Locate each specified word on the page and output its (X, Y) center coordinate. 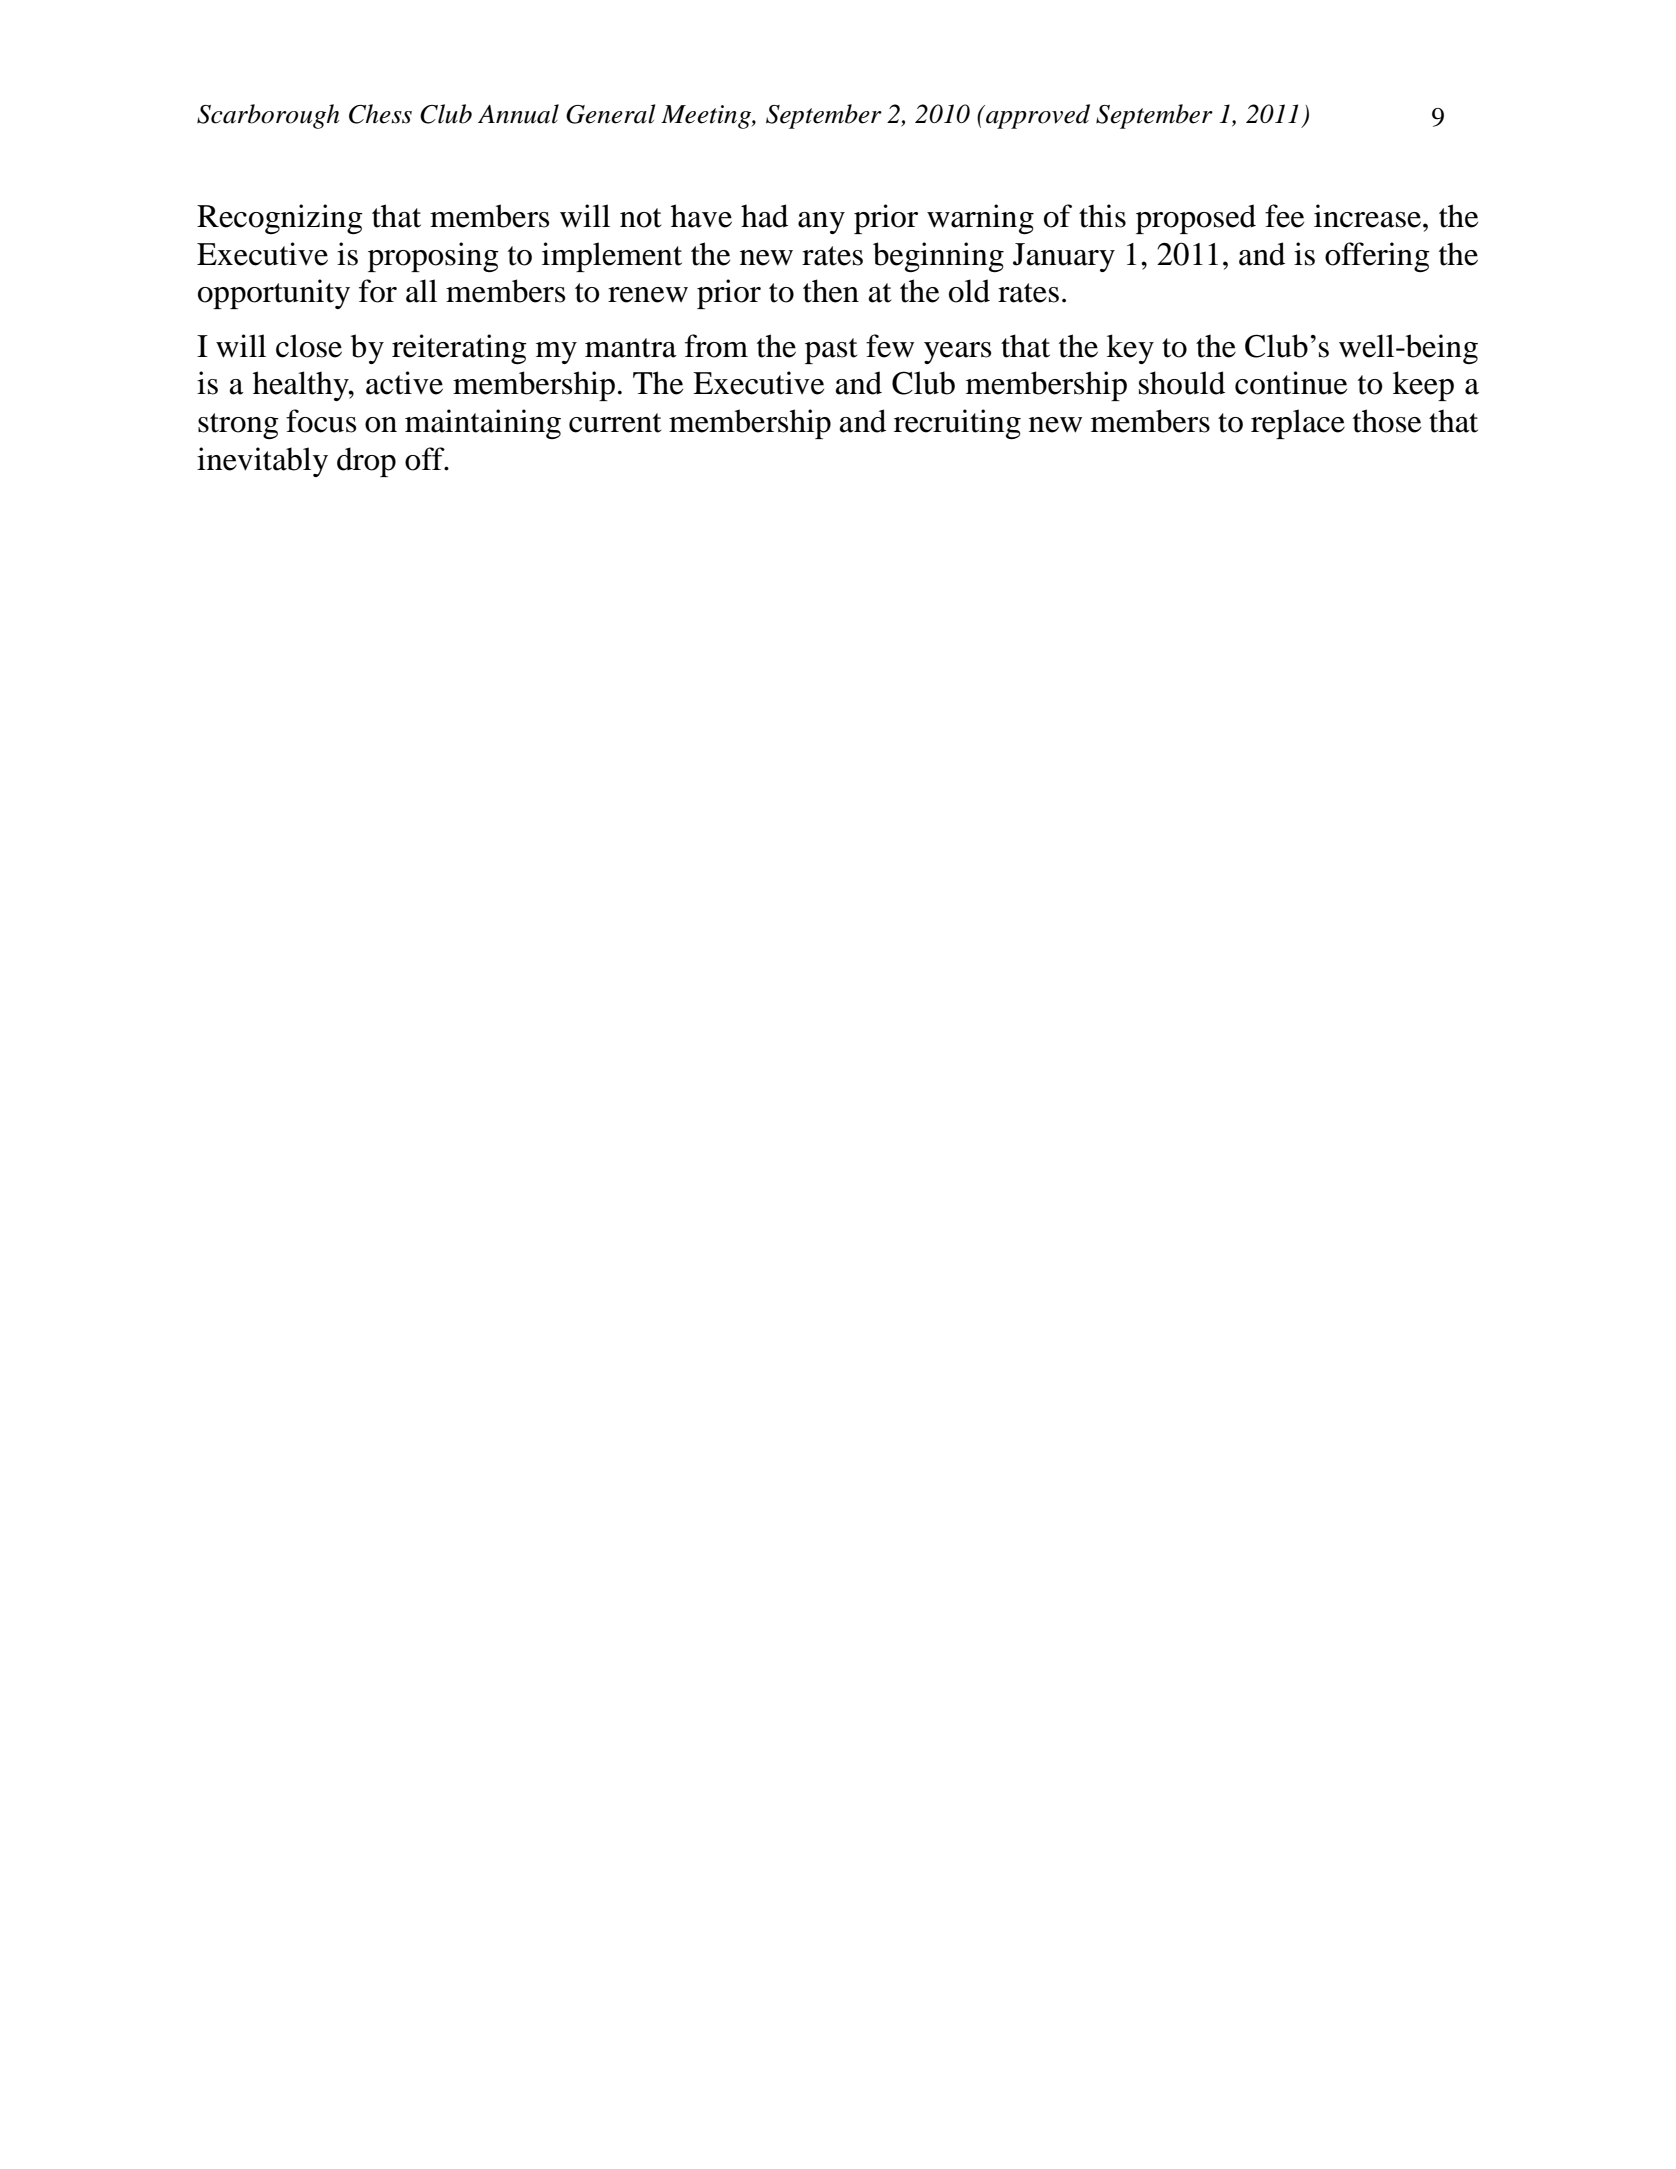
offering (1377, 257)
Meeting (707, 117)
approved (1037, 116)
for (378, 291)
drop (366, 462)
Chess (380, 114)
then (831, 291)
